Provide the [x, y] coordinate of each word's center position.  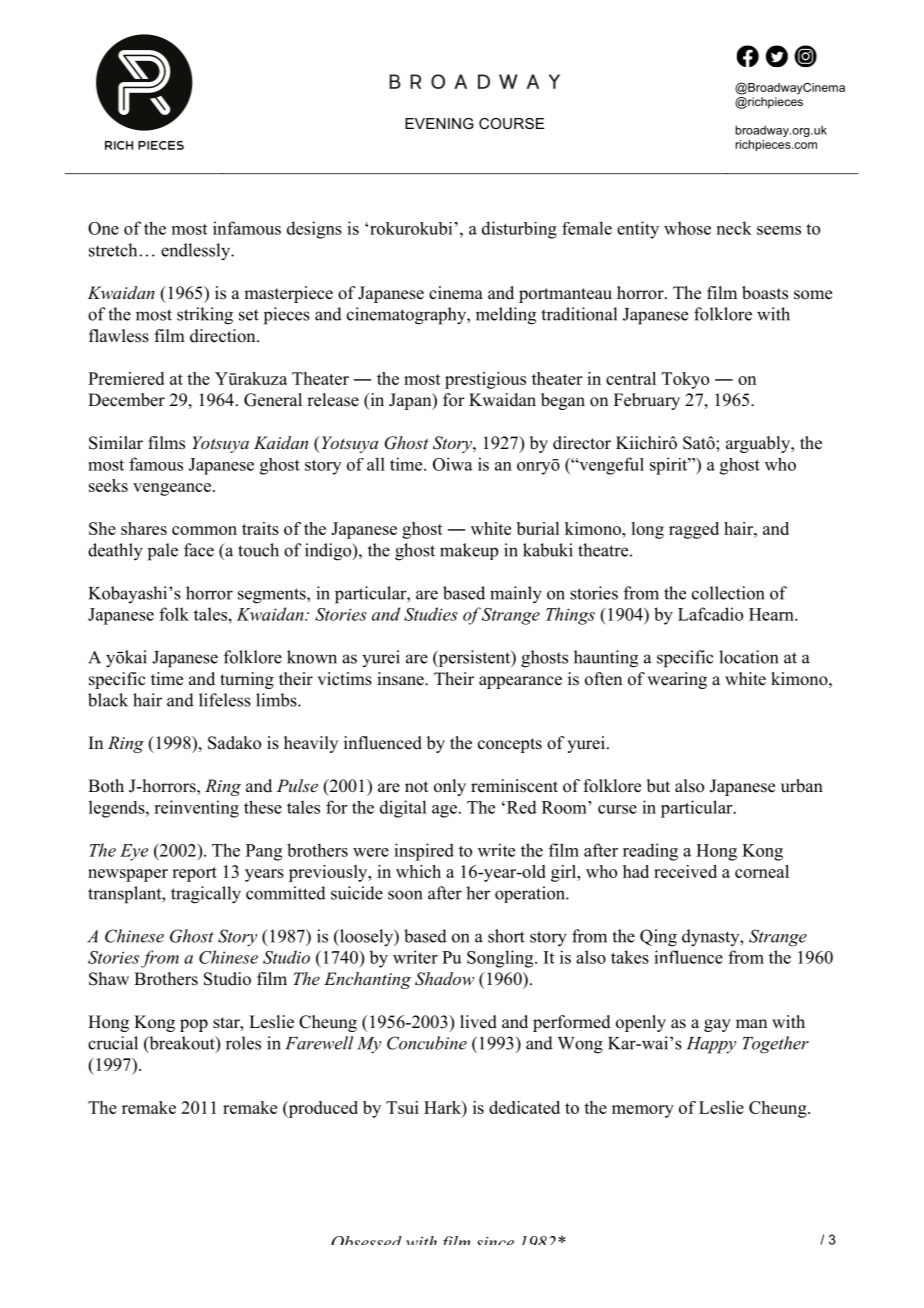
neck [734, 228]
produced [322, 1109]
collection [728, 593]
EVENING [439, 123]
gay [717, 1025]
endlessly [197, 252]
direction [224, 336]
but [658, 786]
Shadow [444, 979]
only [450, 787]
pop [194, 1025]
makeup [469, 551]
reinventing [196, 809]
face [199, 550]
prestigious [485, 380]
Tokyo [685, 380]
